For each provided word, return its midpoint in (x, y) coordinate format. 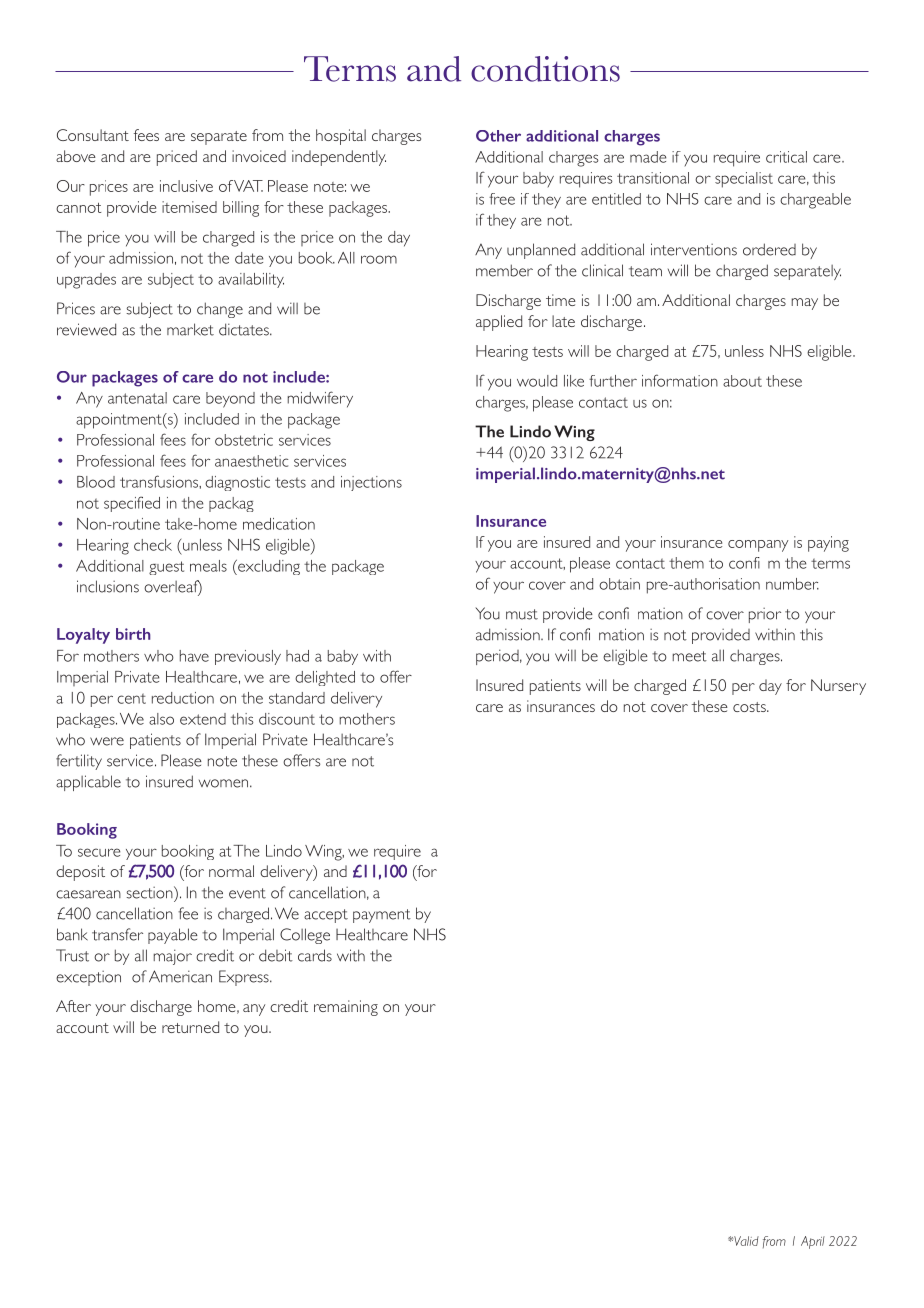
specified (132, 504)
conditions (545, 69)
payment (382, 916)
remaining (346, 1008)
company (758, 546)
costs (750, 707)
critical (786, 157)
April (813, 1242)
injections (371, 483)
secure (99, 852)
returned (190, 1027)
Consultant (93, 135)
